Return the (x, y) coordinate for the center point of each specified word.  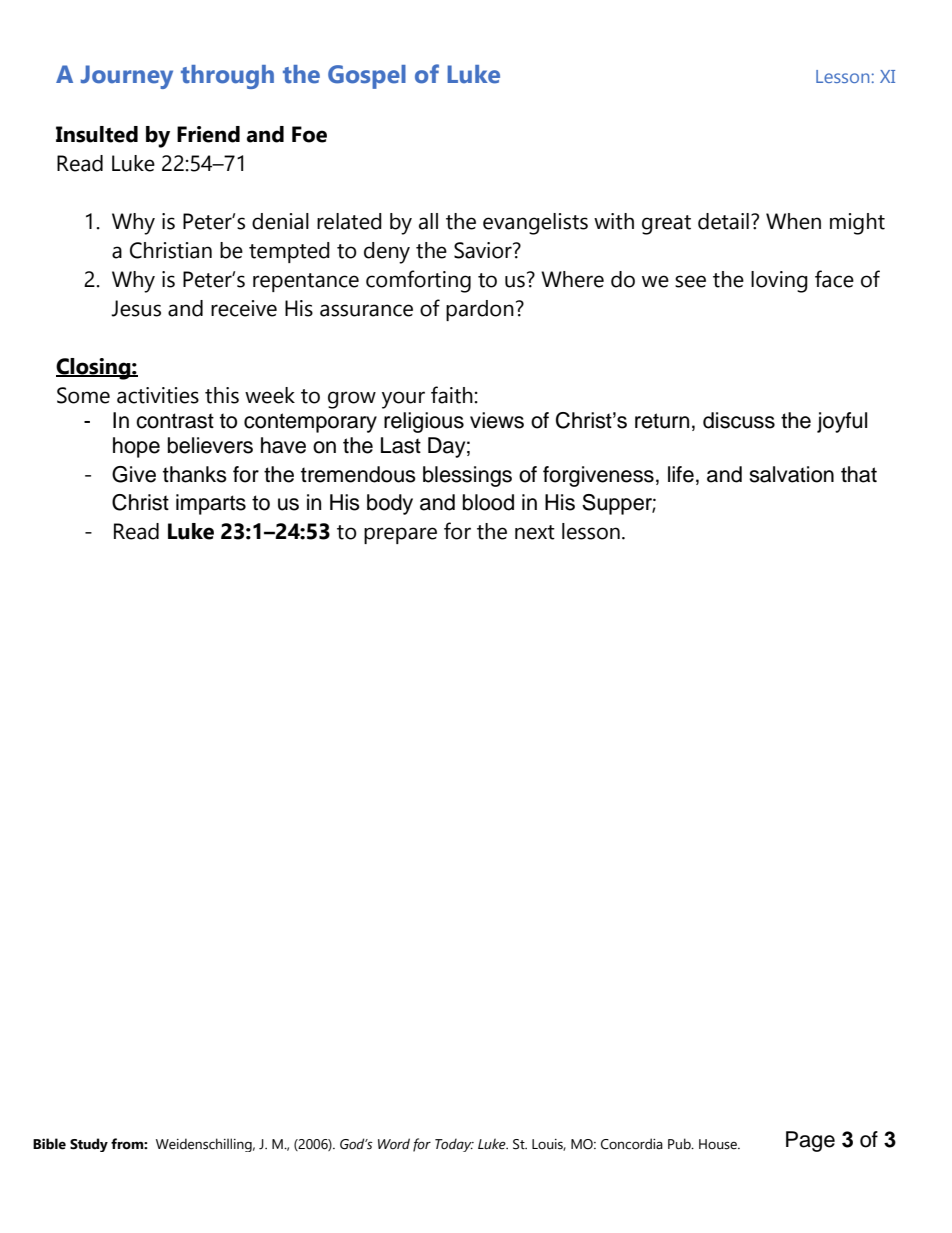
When (793, 221)
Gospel (367, 77)
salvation (791, 474)
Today (454, 1145)
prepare (400, 535)
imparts (211, 504)
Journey (127, 77)
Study (89, 1145)
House (719, 1144)
